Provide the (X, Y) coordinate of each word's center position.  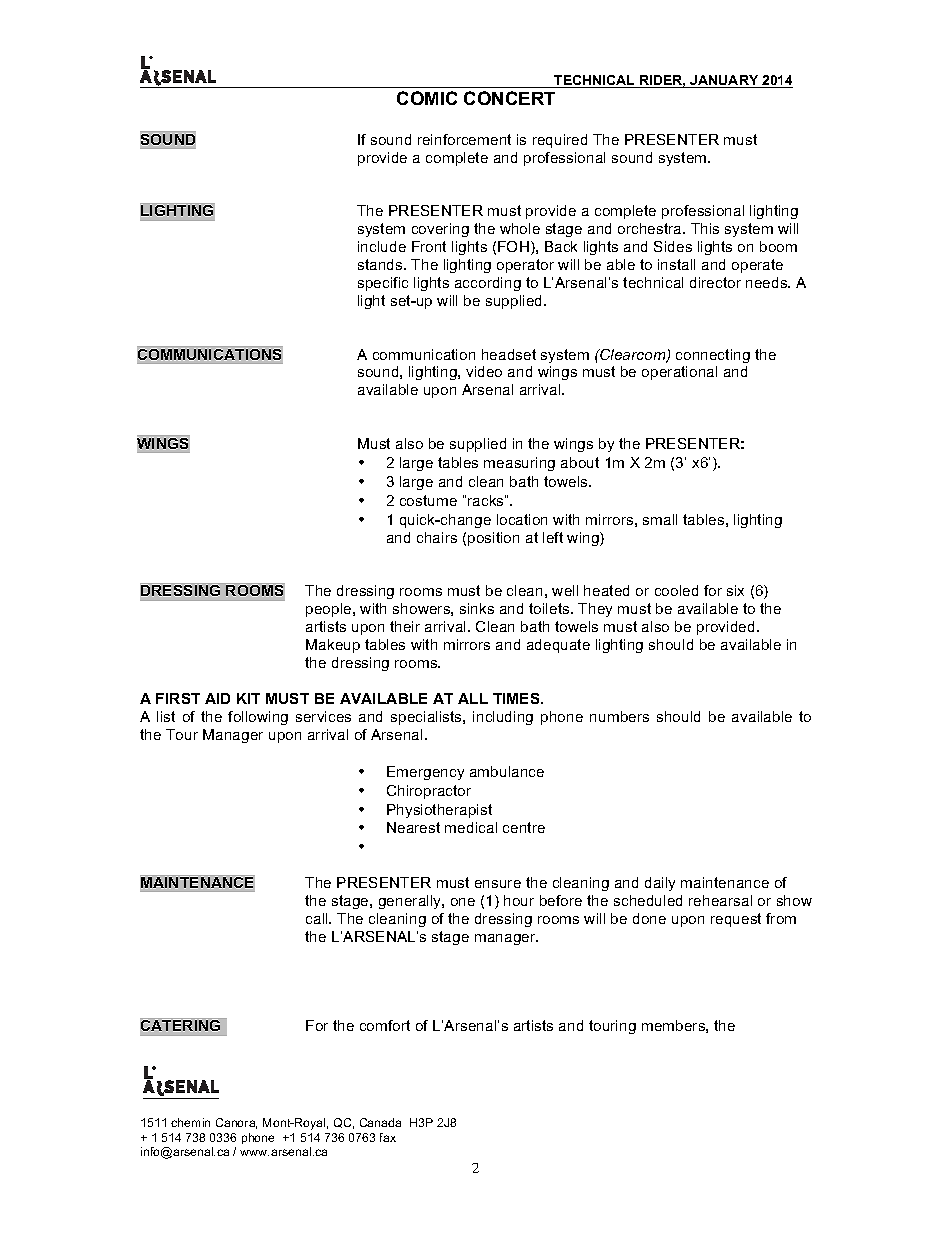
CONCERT (509, 98)
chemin (190, 1122)
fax (388, 1137)
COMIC (427, 98)
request (736, 920)
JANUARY (725, 81)
